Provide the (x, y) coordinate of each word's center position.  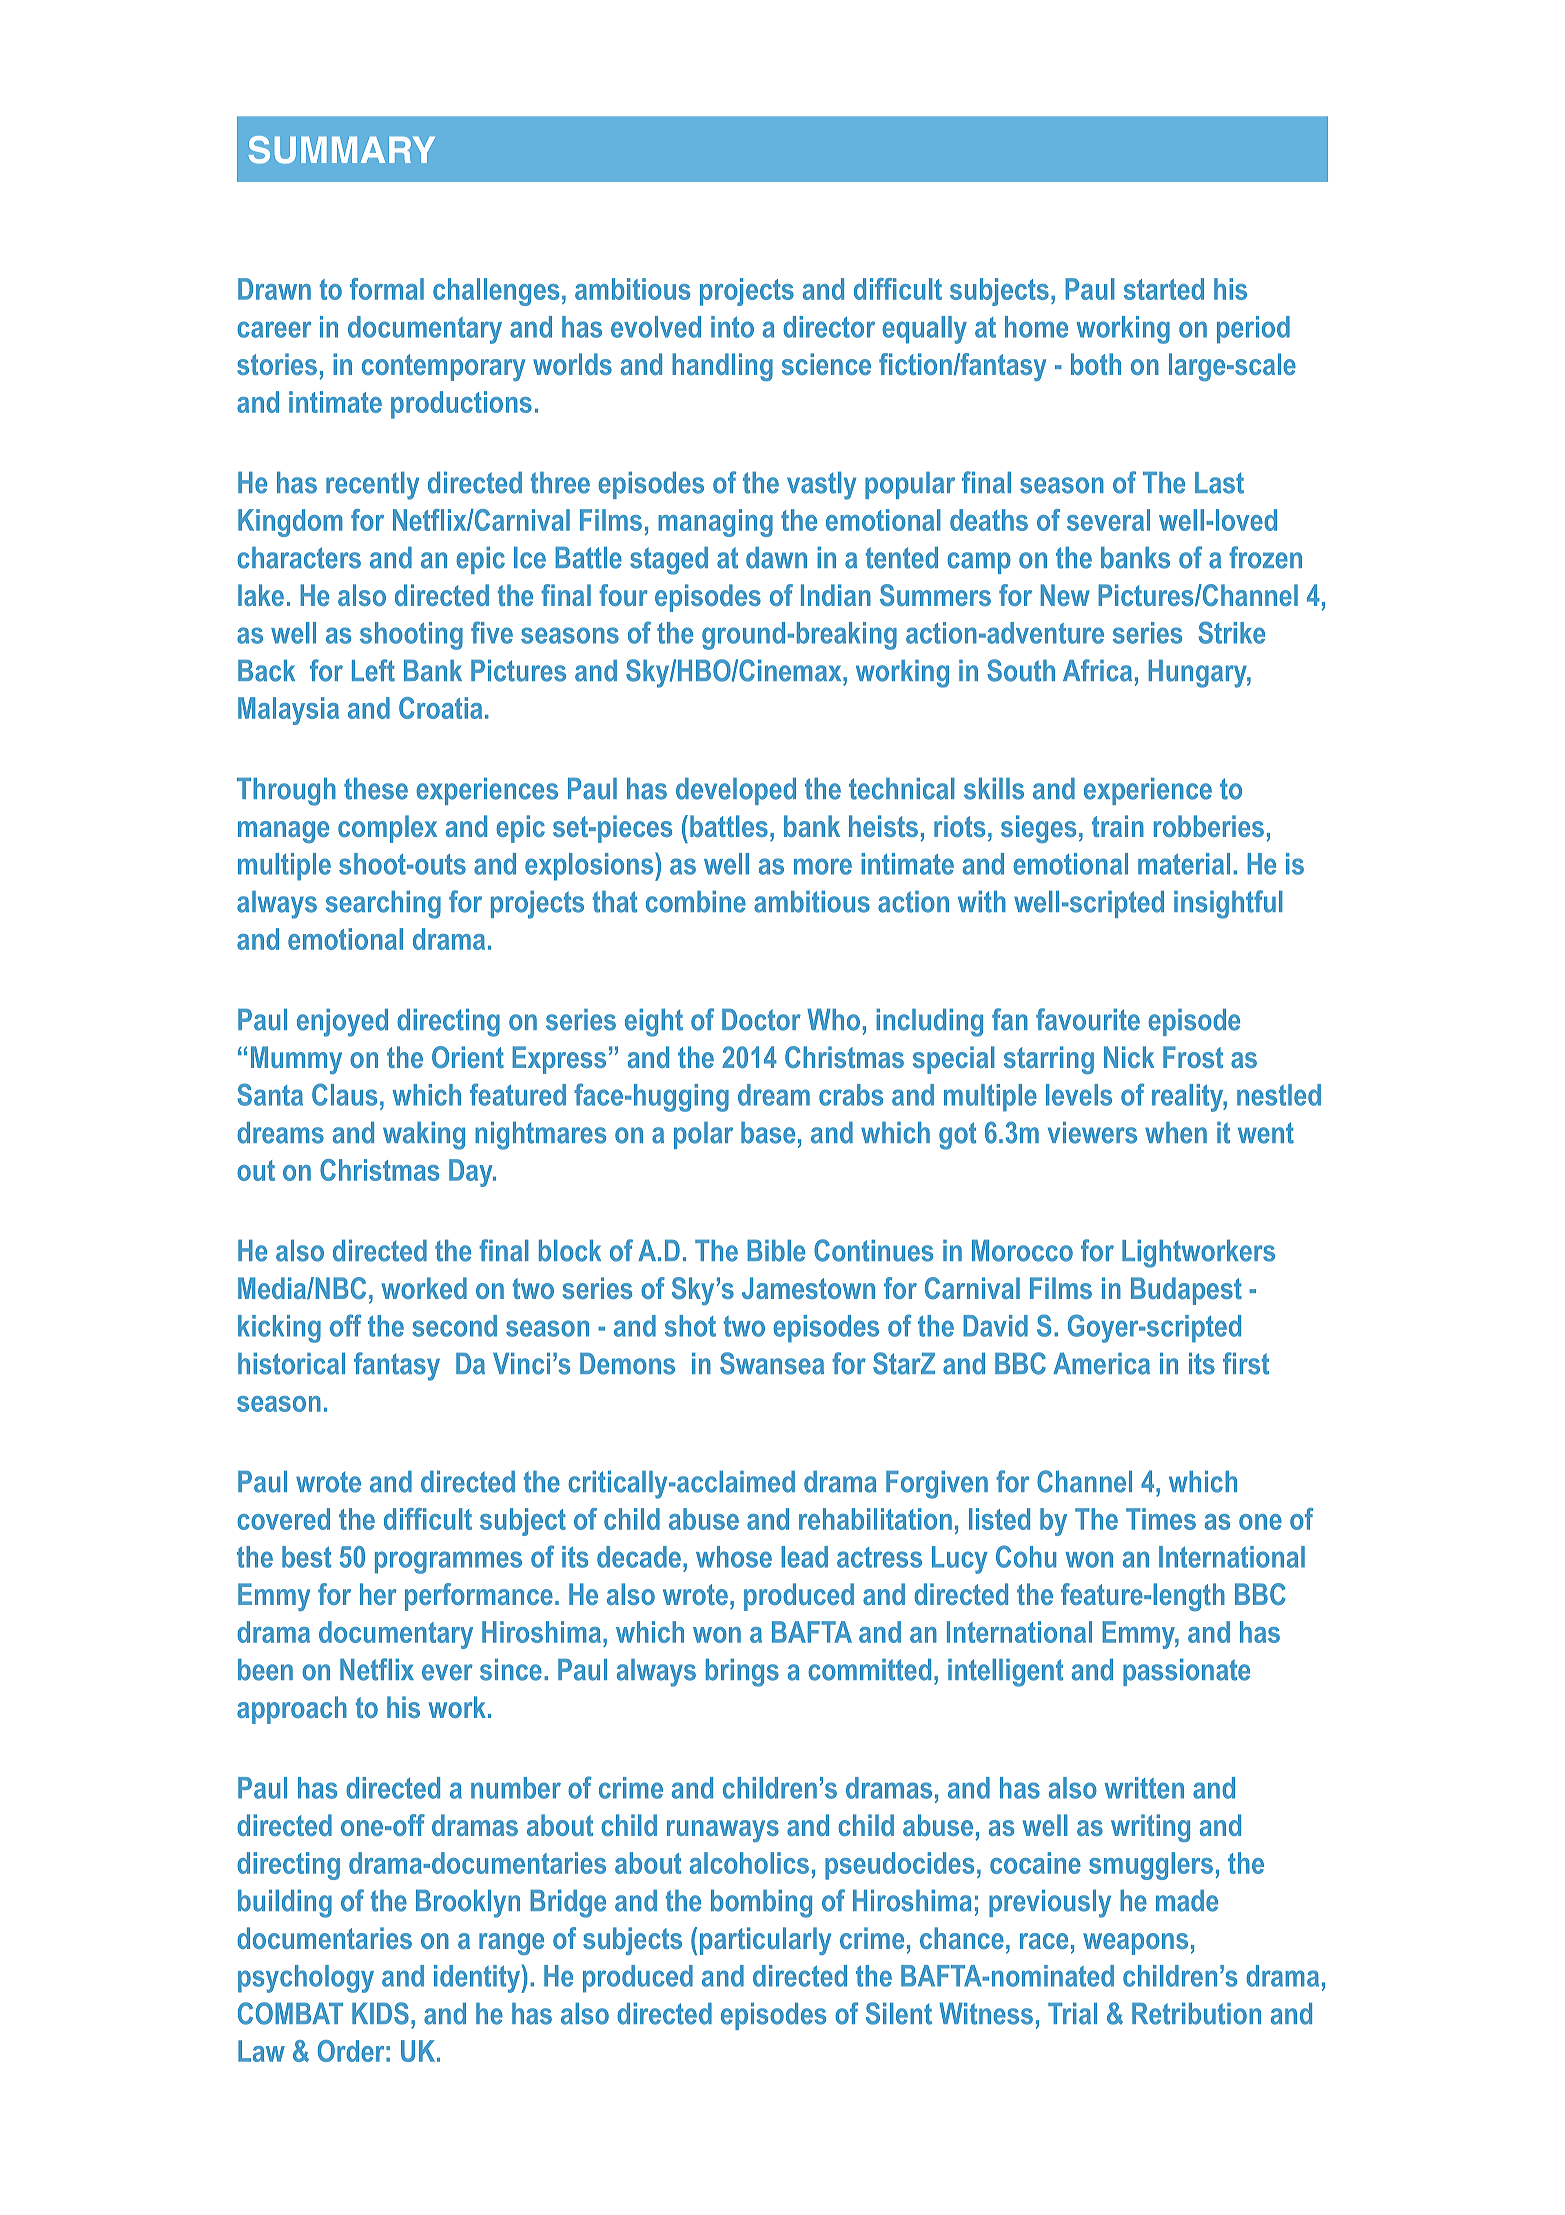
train (1118, 826)
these (376, 789)
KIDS (380, 2013)
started (1164, 289)
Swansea (772, 1363)
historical (291, 1364)
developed (736, 791)
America (1101, 1364)
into (732, 327)
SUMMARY (342, 150)
